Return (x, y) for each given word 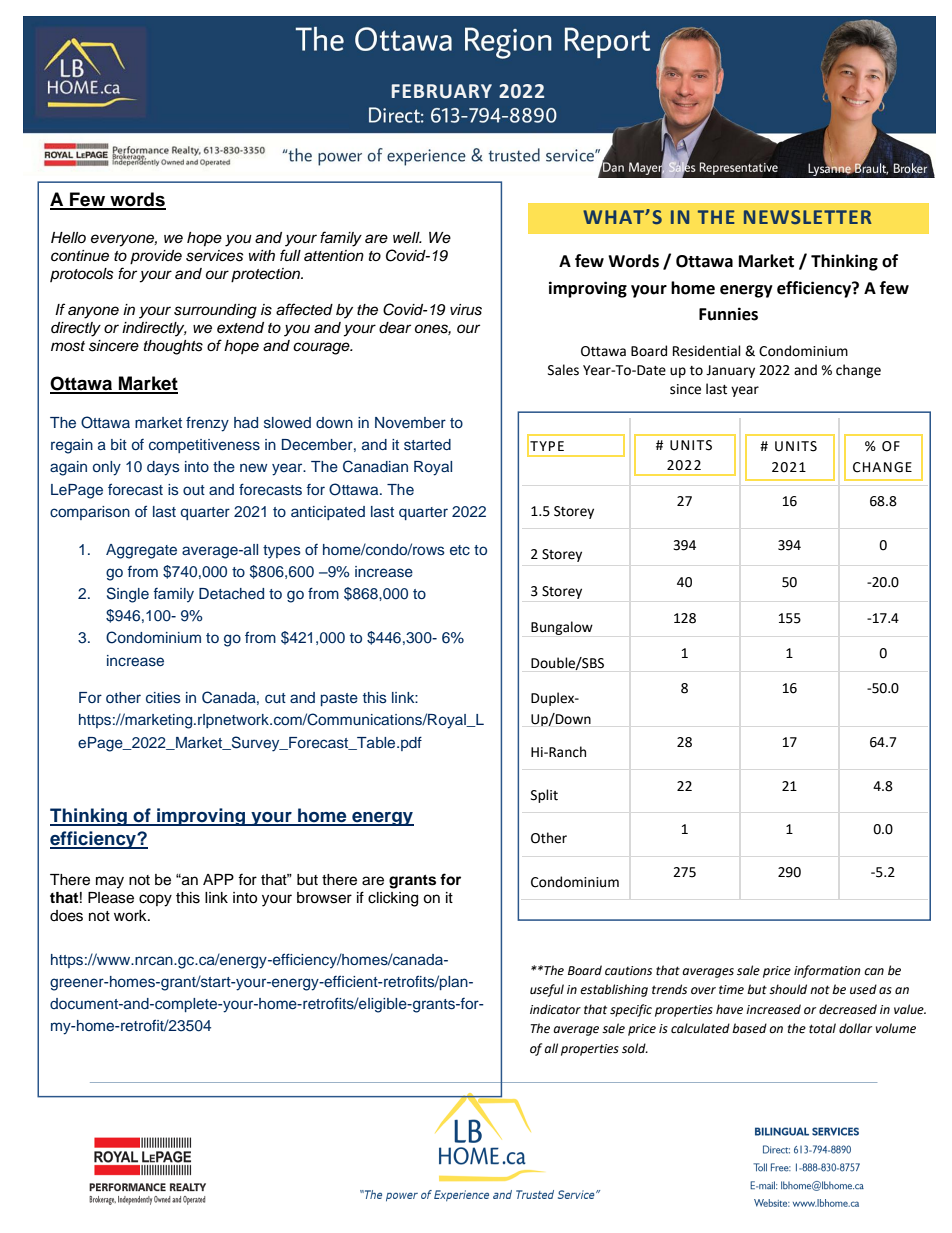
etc (460, 550)
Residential (707, 351)
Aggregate (141, 551)
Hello (68, 237)
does (66, 916)
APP (218, 879)
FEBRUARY (442, 91)
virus (466, 310)
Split (544, 796)
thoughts (173, 347)
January (730, 371)
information (827, 971)
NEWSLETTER (807, 217)
